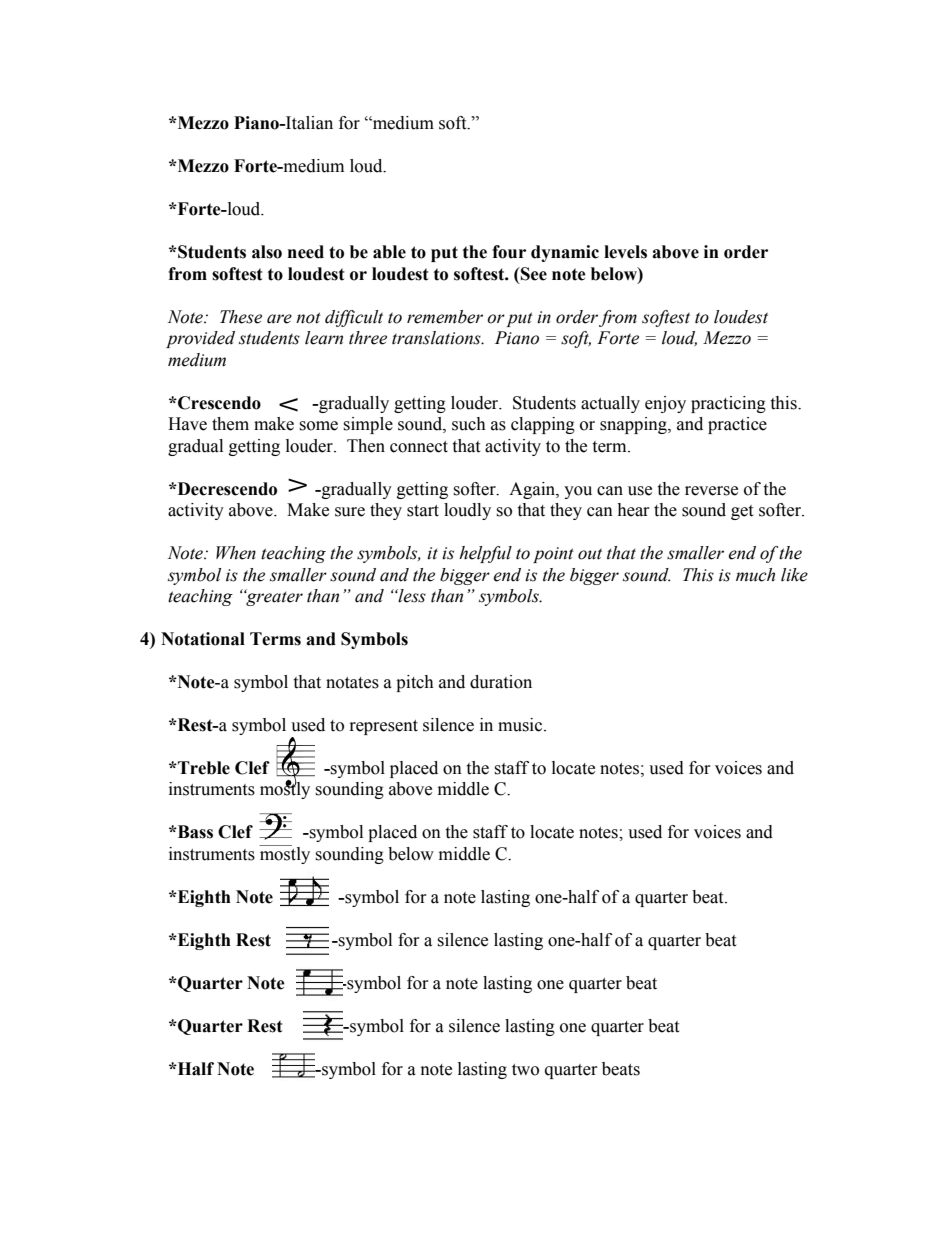  I want to click on four, so click(509, 252).
